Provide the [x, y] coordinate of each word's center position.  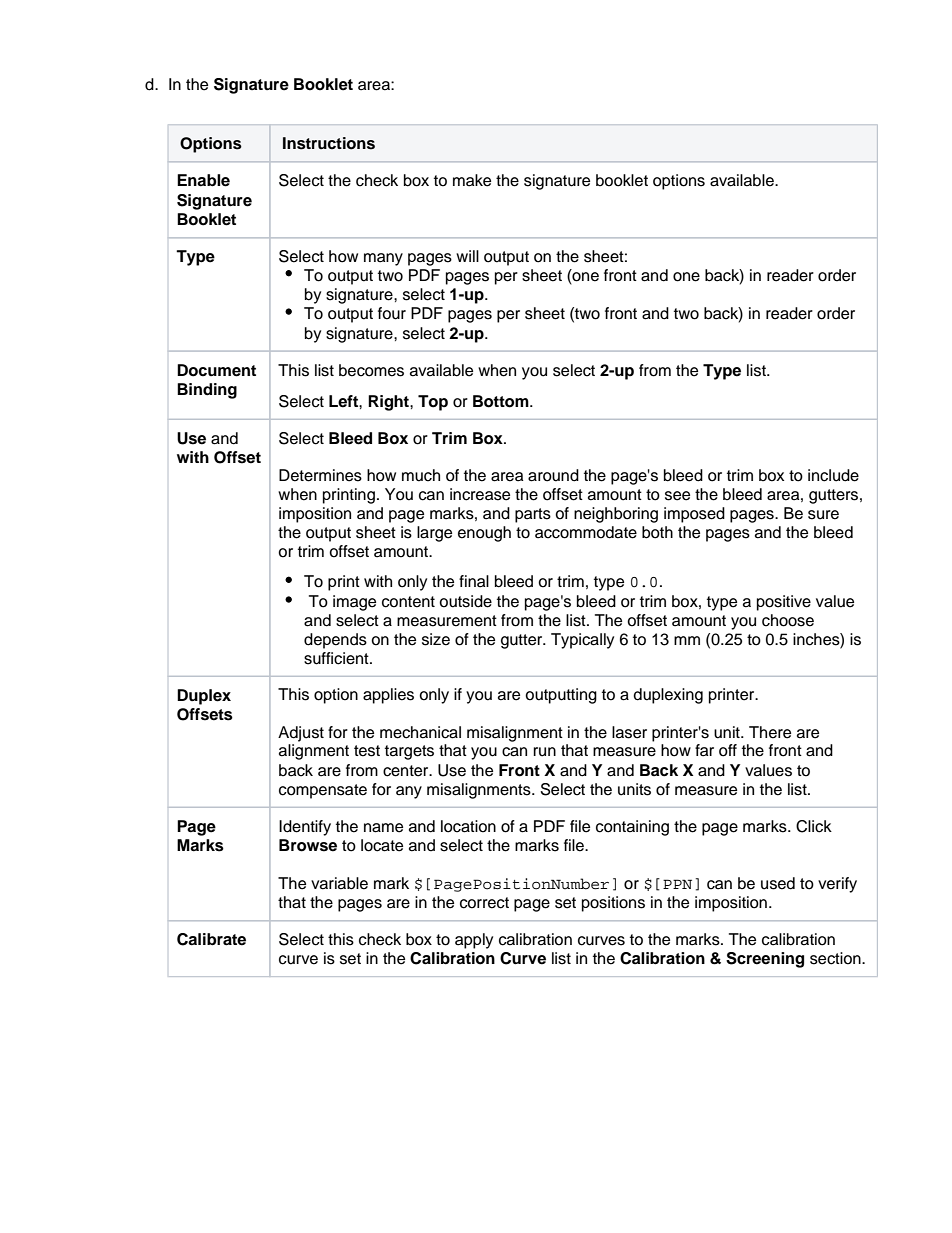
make [472, 180]
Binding [207, 391]
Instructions [329, 143]
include [833, 475]
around [553, 475]
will [467, 256]
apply [474, 941]
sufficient [337, 658]
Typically [582, 641]
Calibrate [211, 939]
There [770, 732]
